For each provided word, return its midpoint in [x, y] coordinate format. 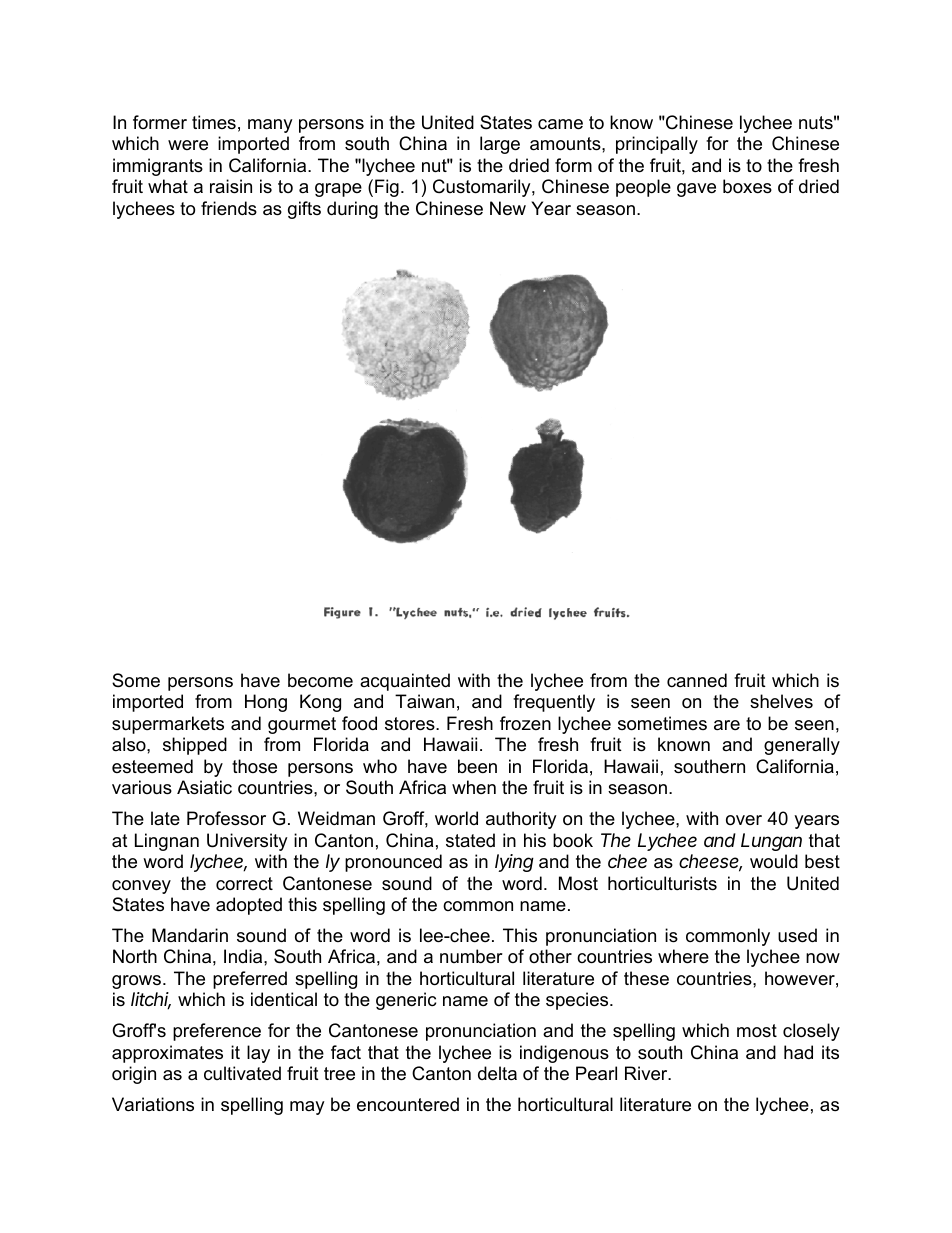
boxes [747, 186]
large [500, 145]
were [188, 145]
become [320, 680]
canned [697, 680]
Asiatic [204, 787]
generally [802, 746]
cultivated [242, 1073]
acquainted [405, 682]
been [477, 766]
